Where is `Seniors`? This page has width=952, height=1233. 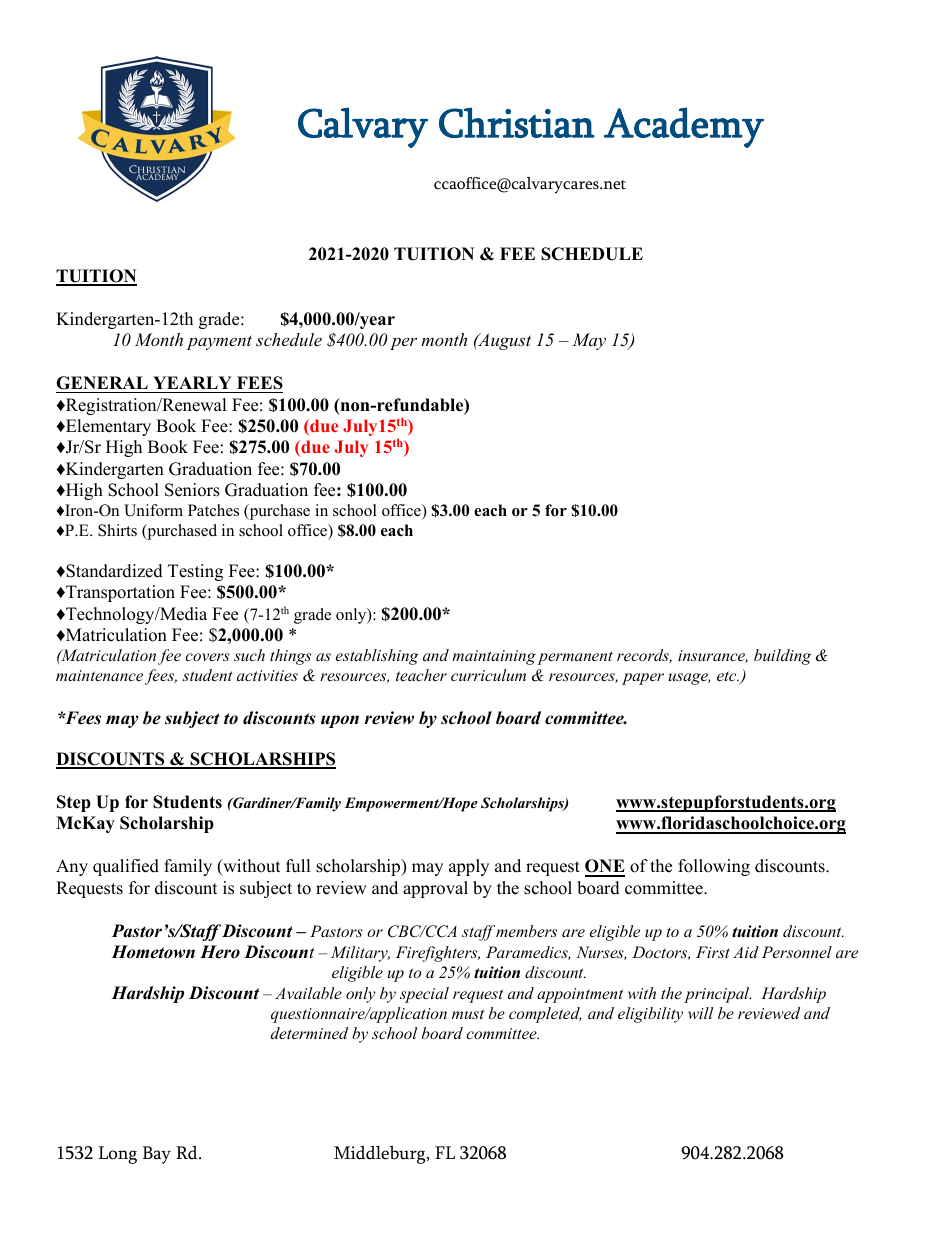 Seniors is located at coordinates (192, 490).
